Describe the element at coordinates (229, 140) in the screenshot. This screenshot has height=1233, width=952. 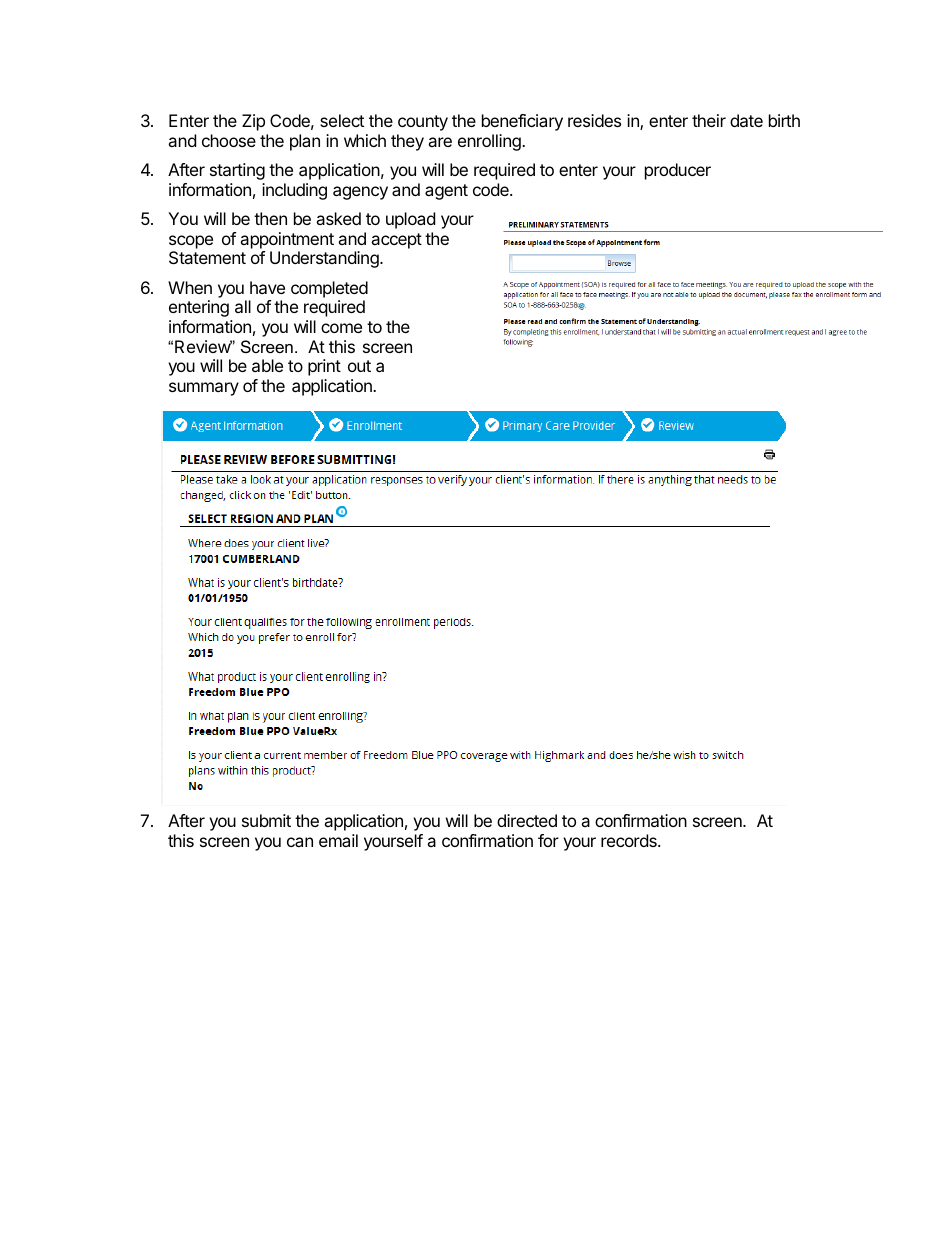
I see `choose` at that location.
